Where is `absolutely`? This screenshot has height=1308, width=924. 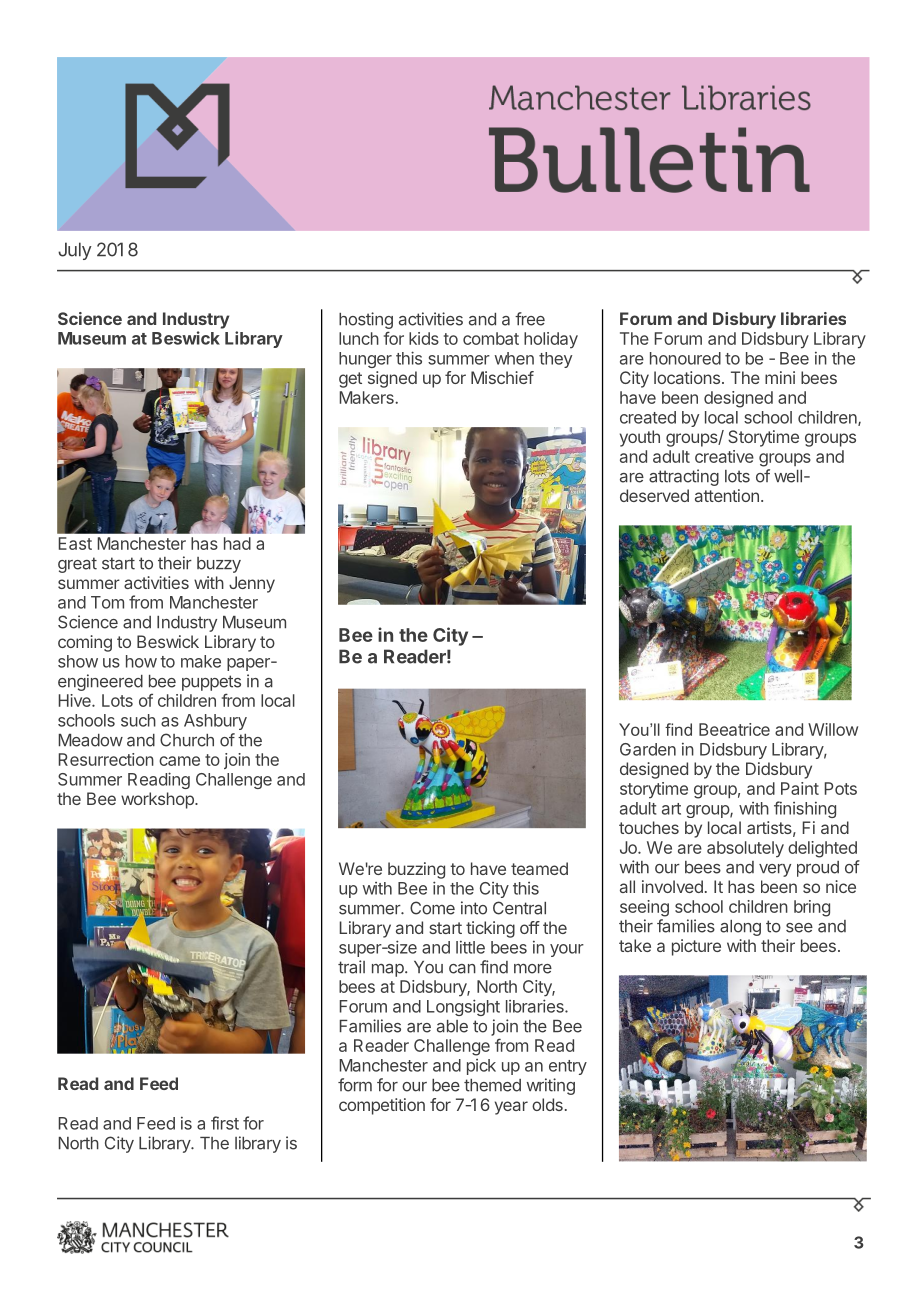
absolutely is located at coordinates (745, 849).
